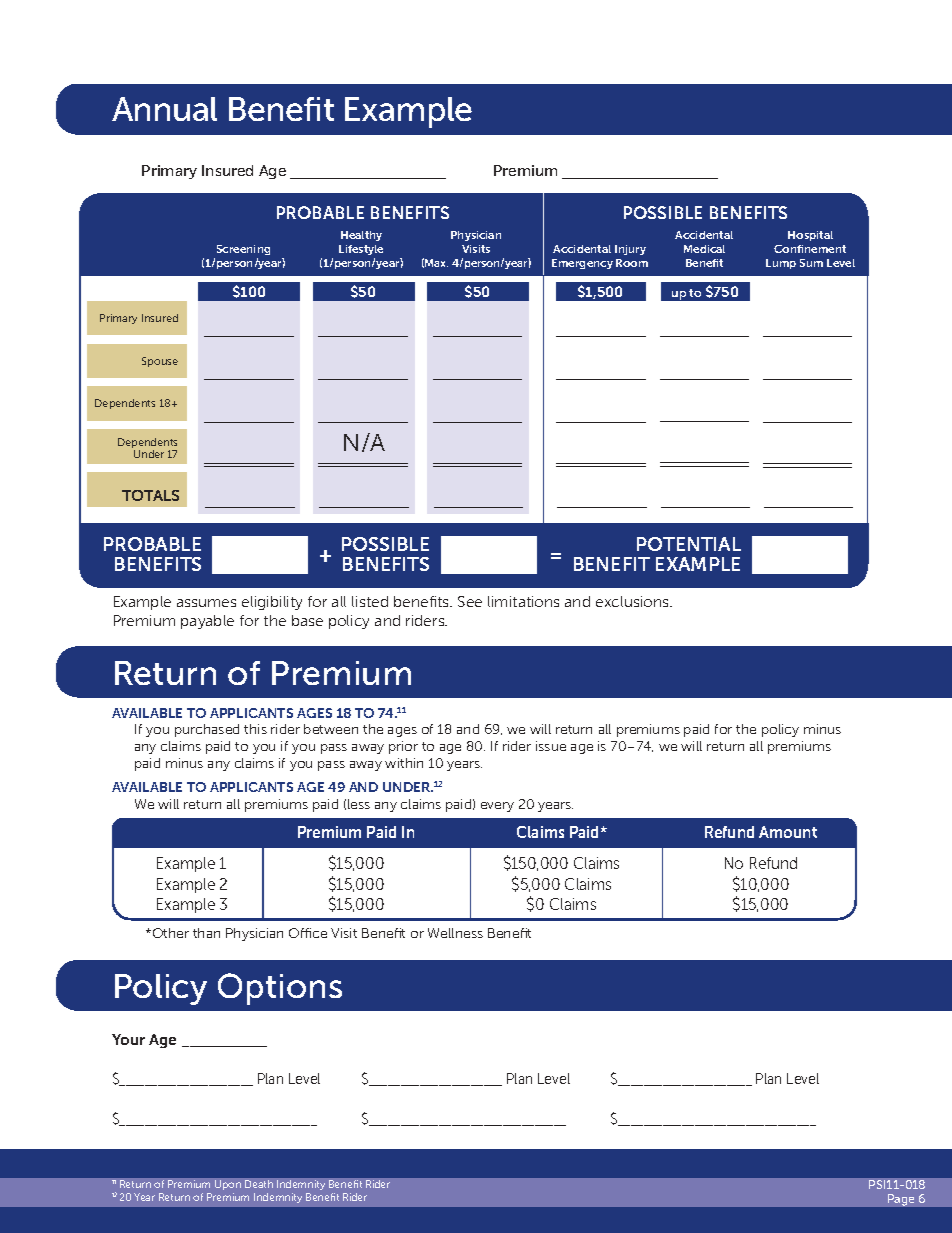  Describe the element at coordinates (455, 933) in the screenshot. I see `Wellness` at that location.
